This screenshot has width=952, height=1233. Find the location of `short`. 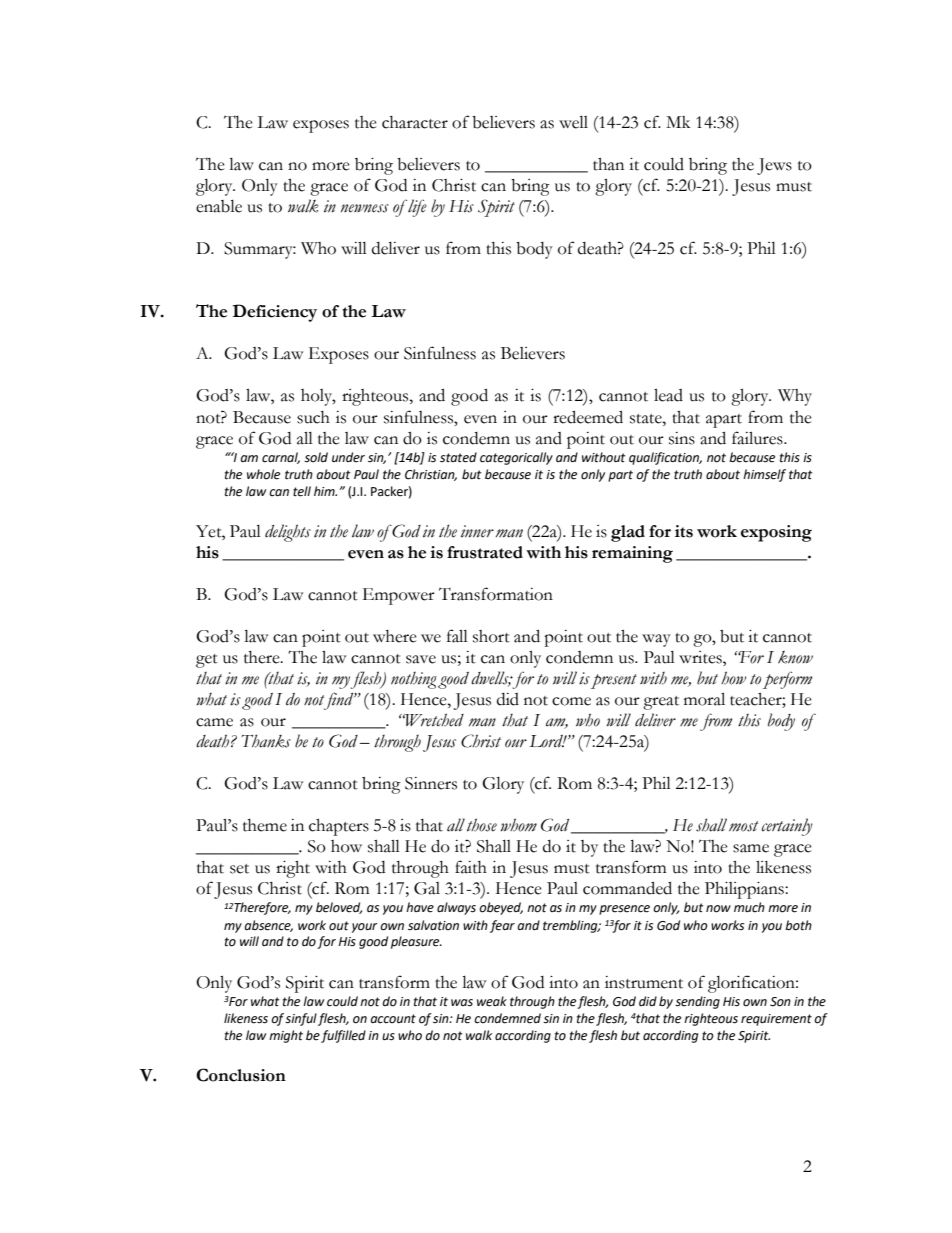

short is located at coordinates (491, 636).
